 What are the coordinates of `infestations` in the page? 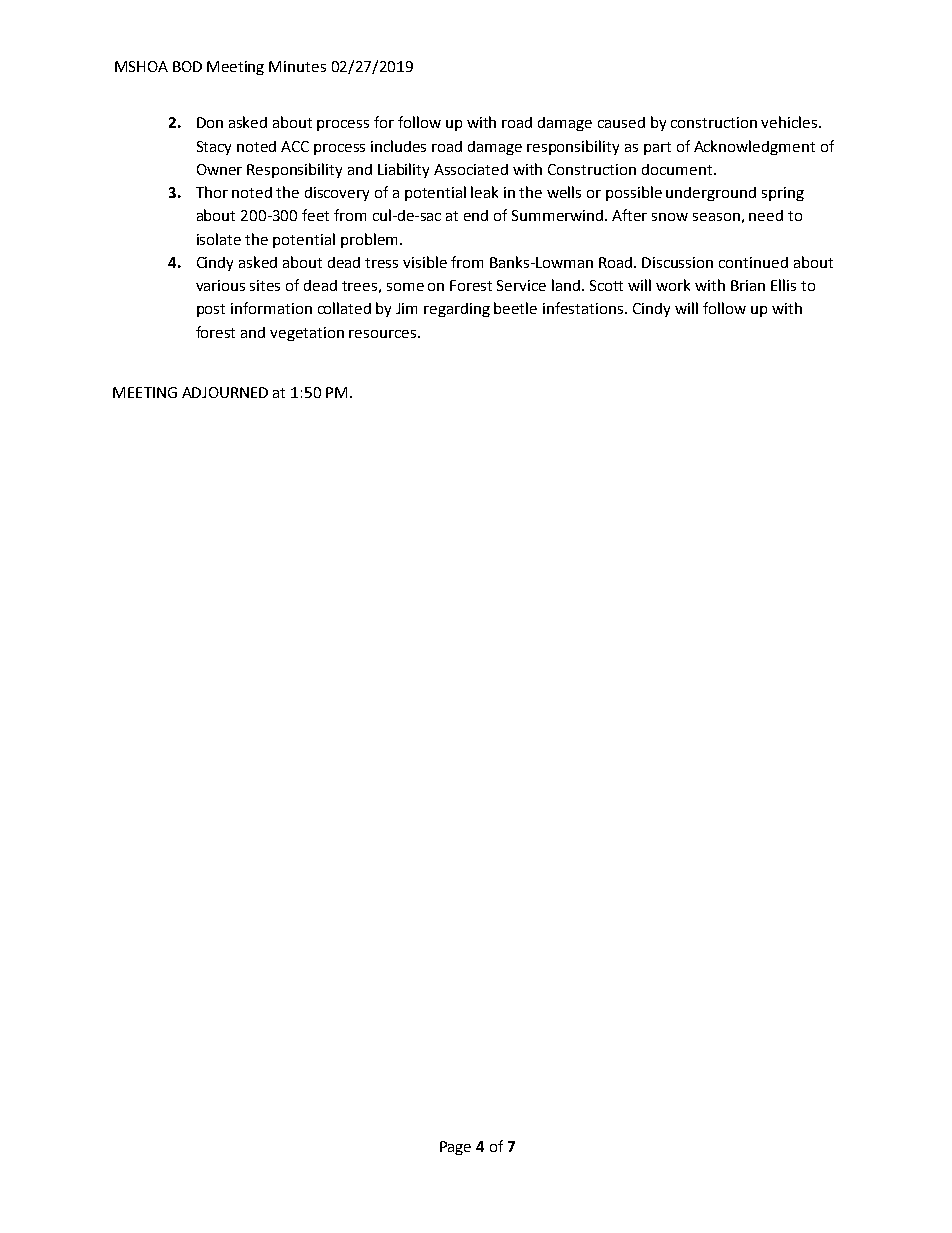 It's located at (584, 308).
